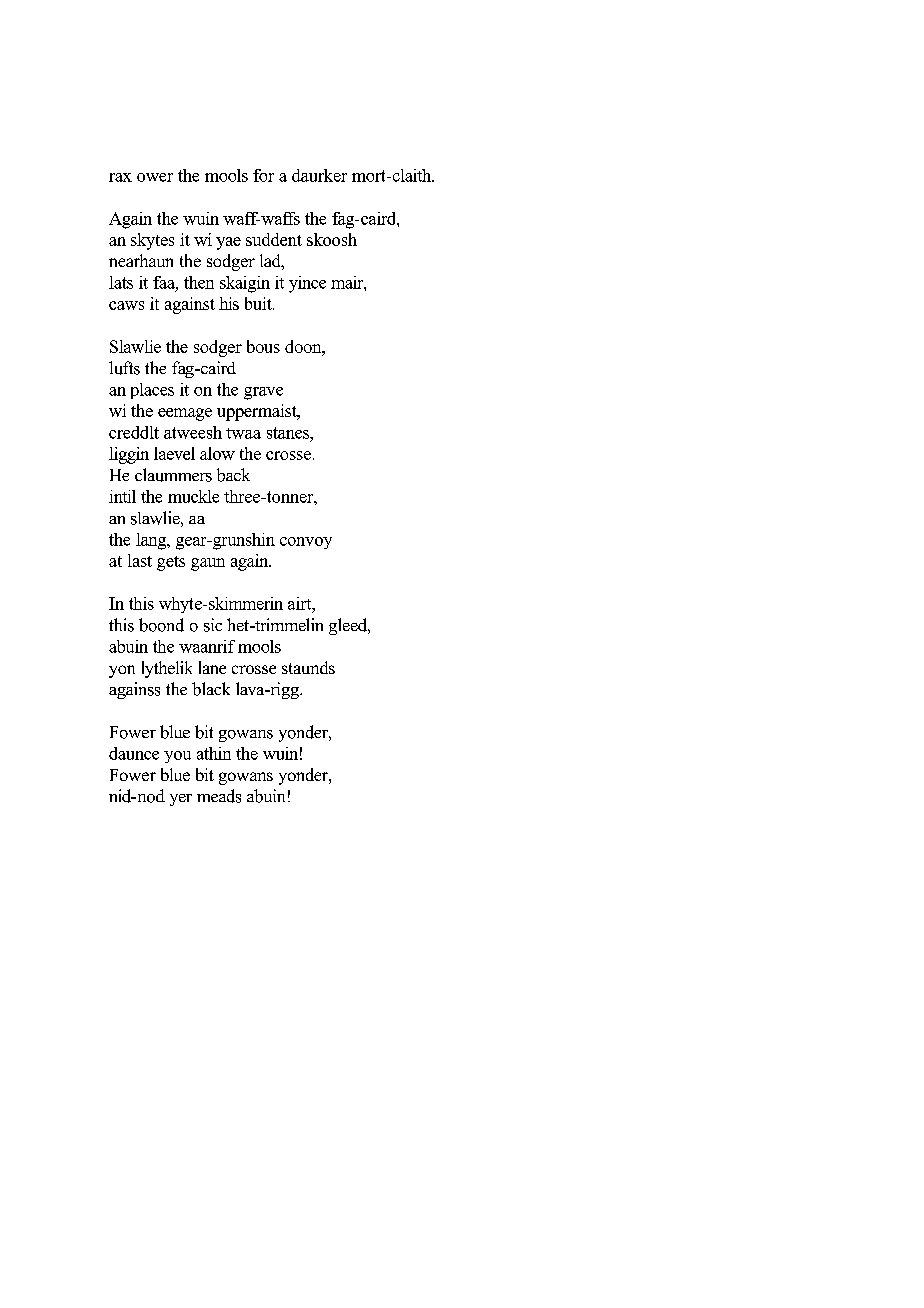  I want to click on places, so click(152, 391).
